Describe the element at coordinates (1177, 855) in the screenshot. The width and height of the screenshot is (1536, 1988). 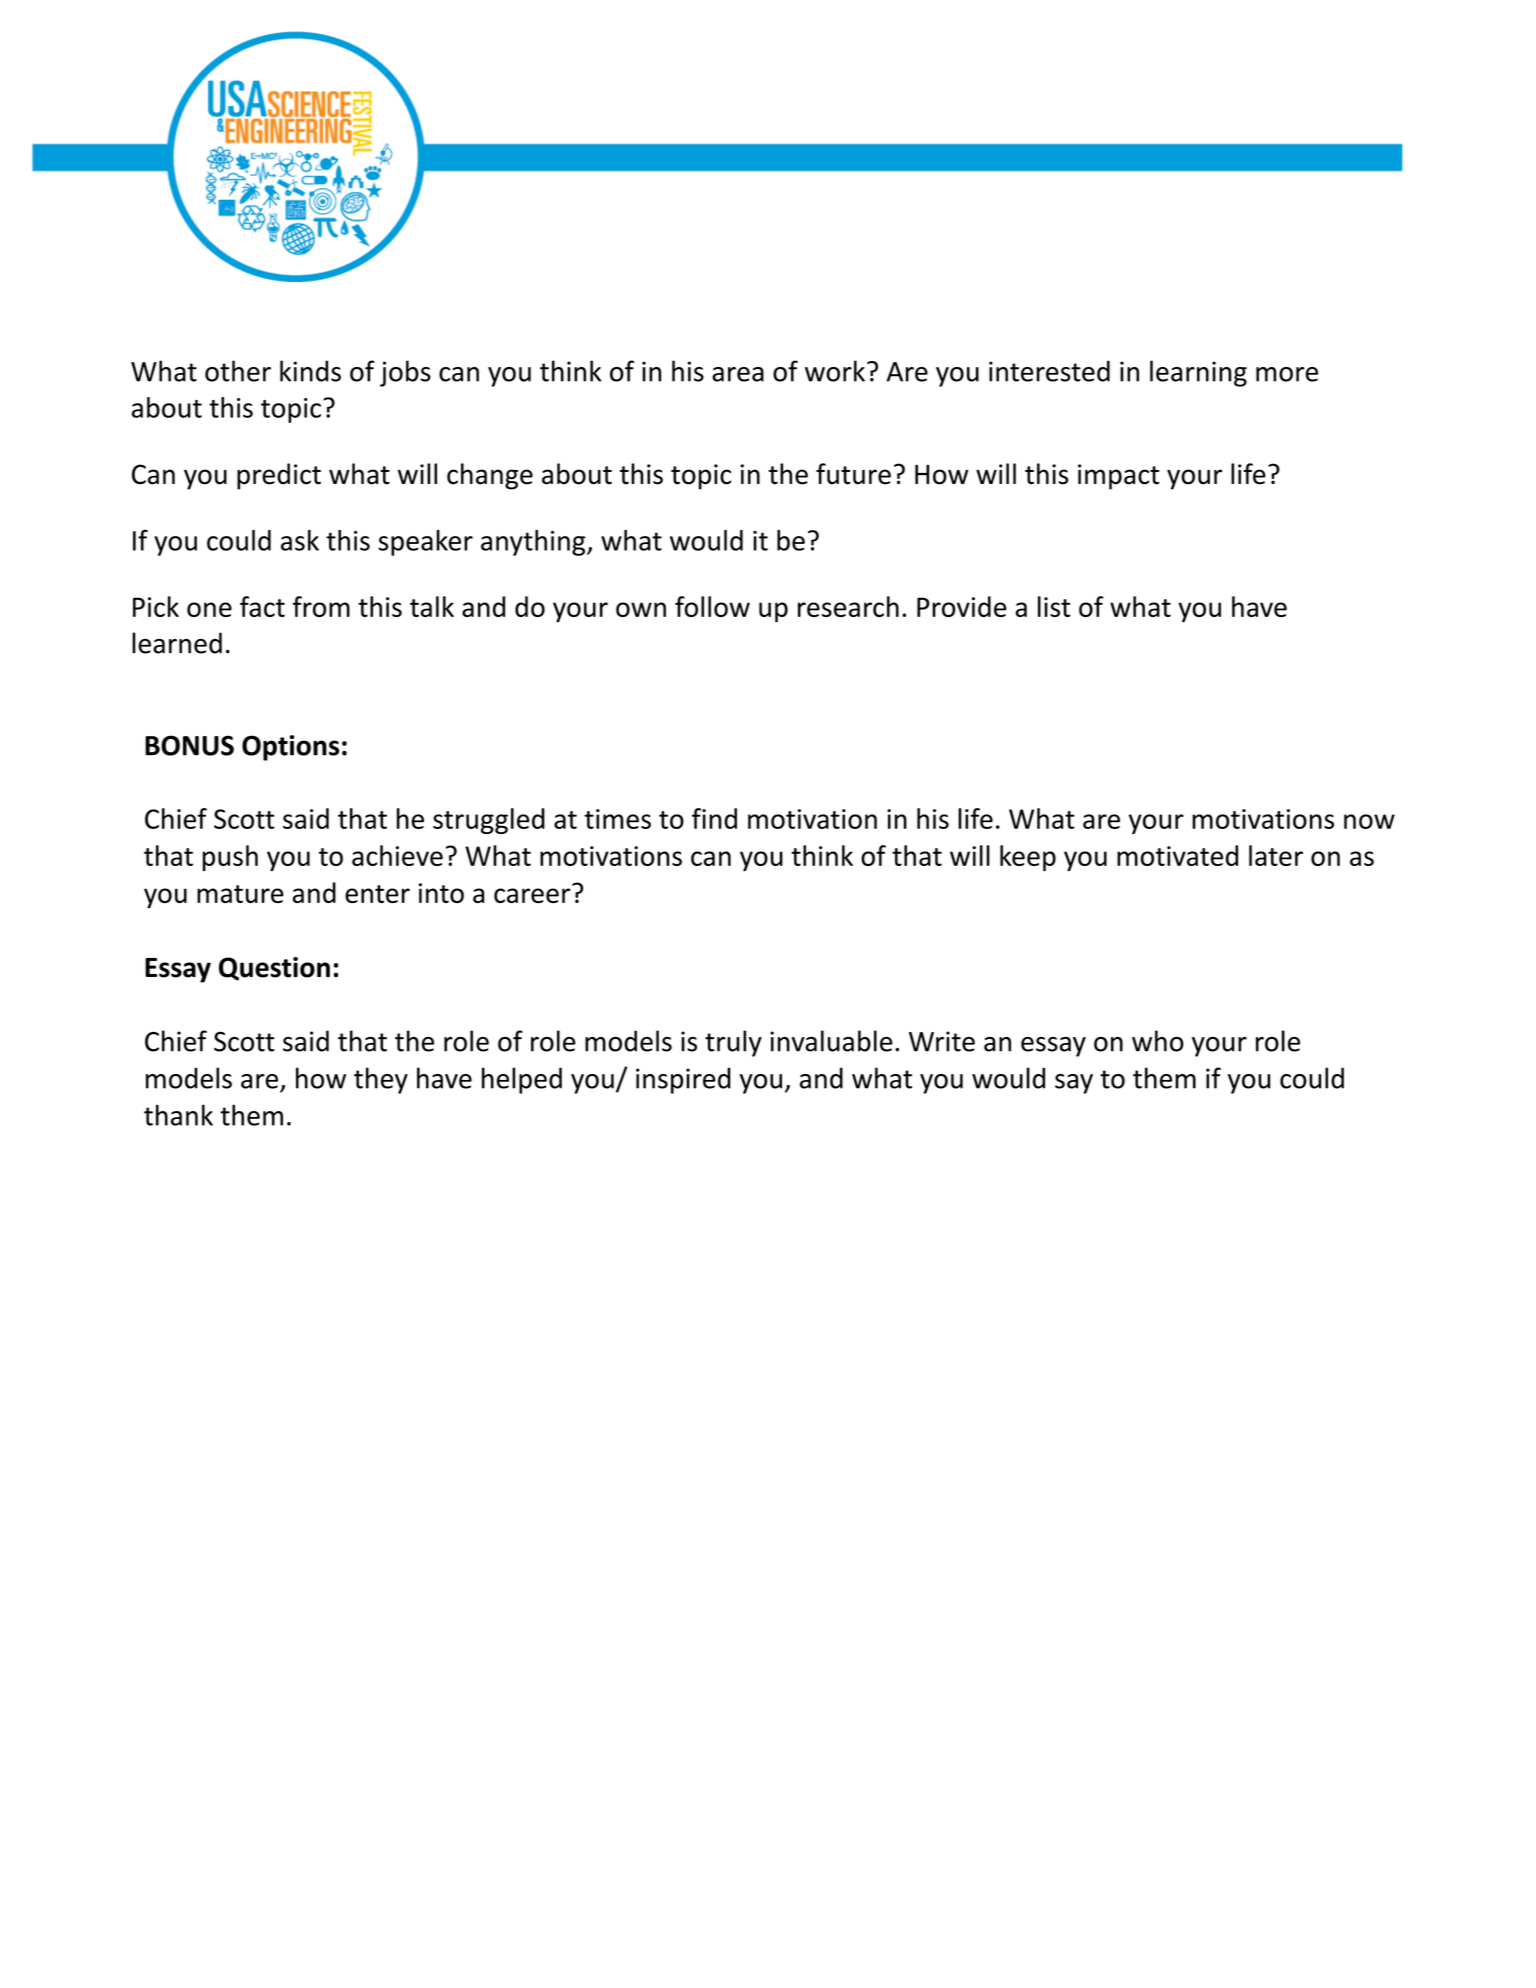
I see `motivated` at that location.
